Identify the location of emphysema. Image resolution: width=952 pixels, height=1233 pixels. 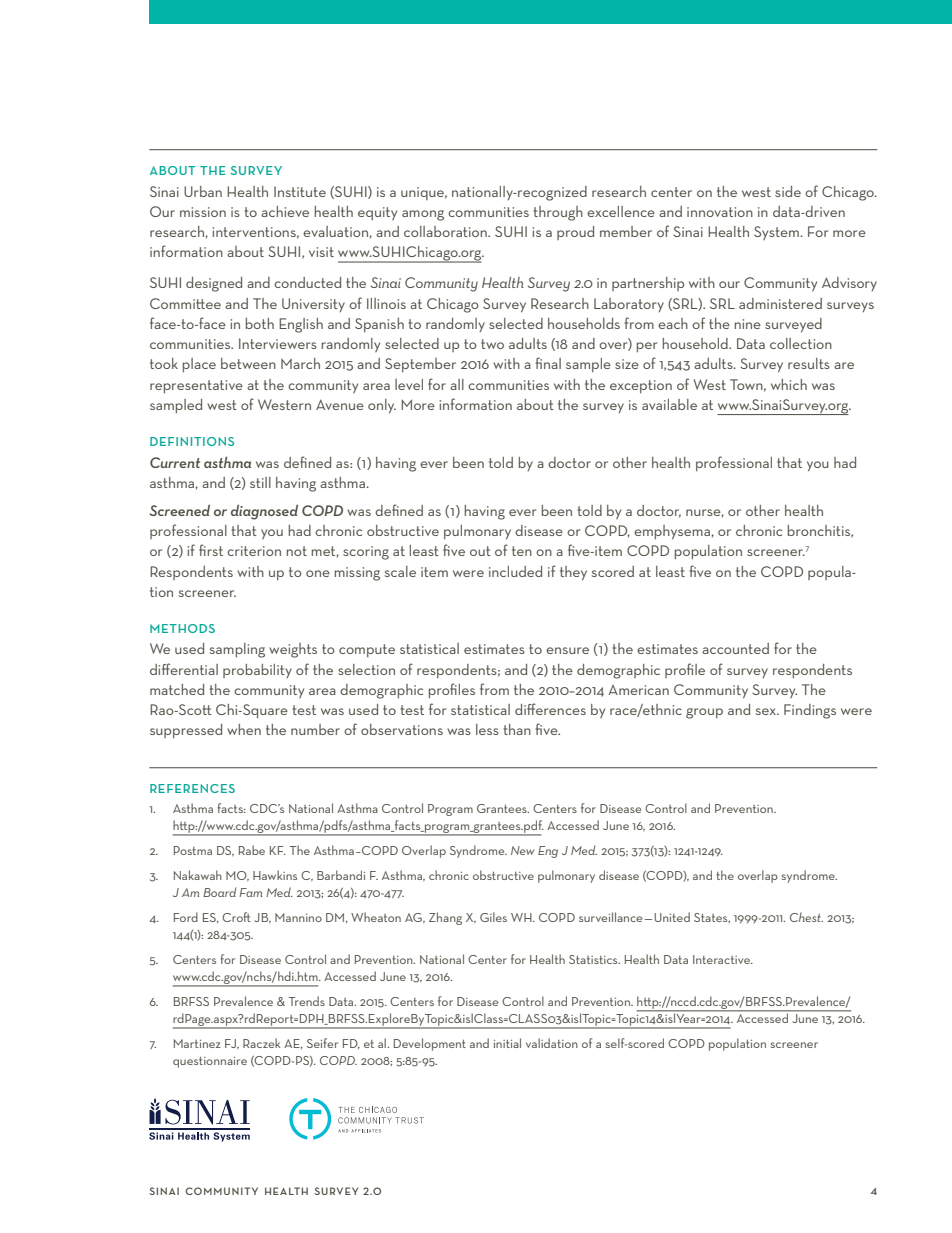
(672, 532).
